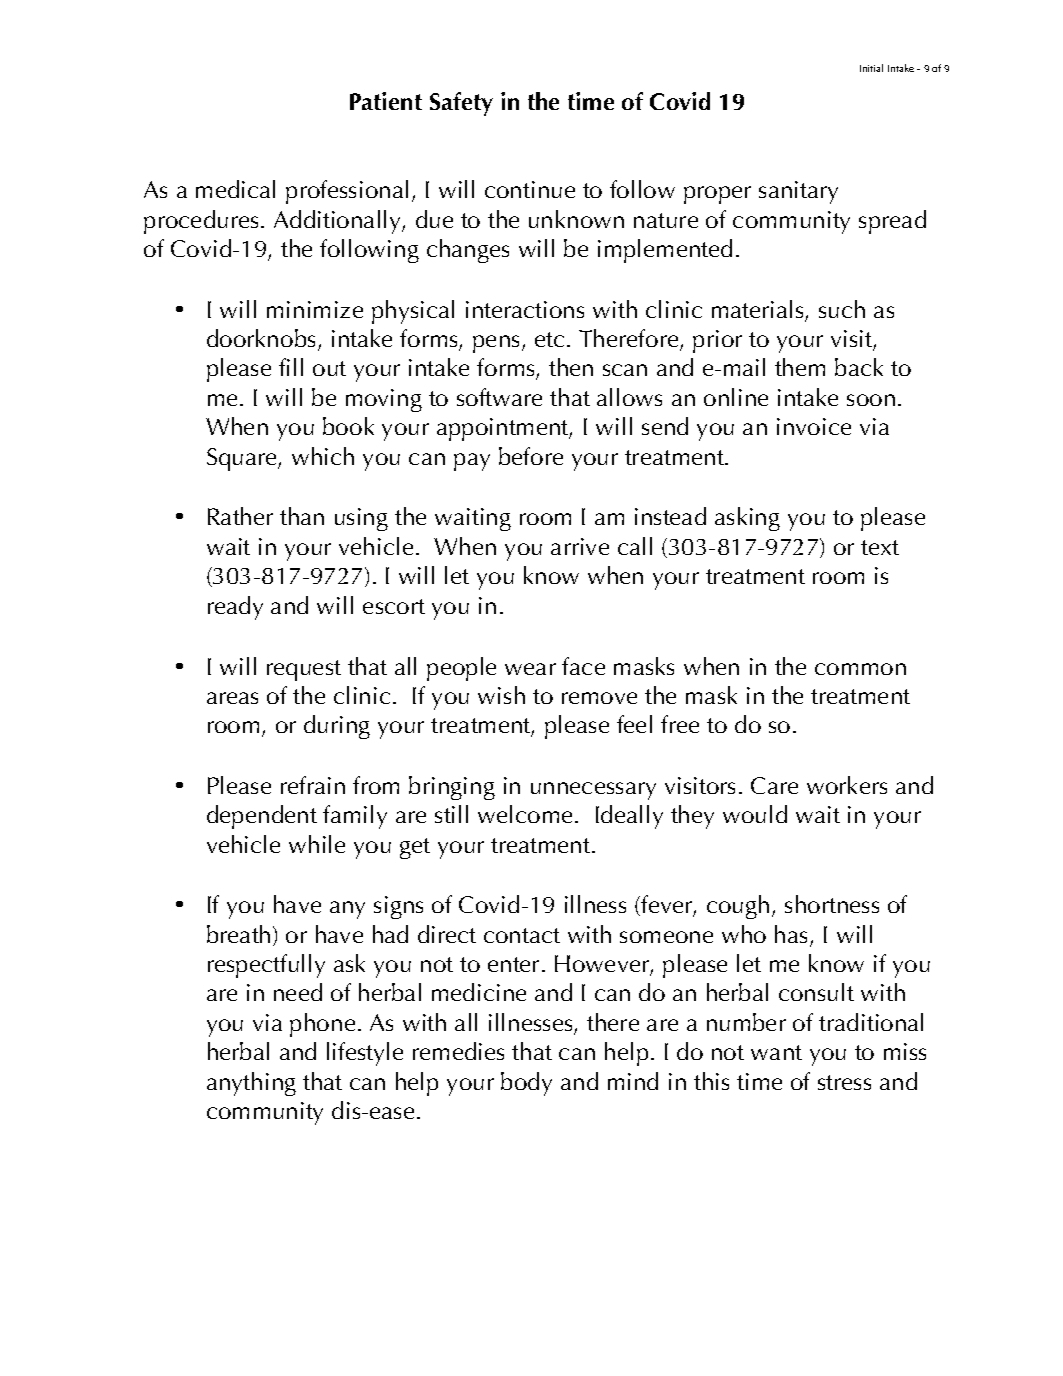  What do you see at coordinates (847, 785) in the screenshot?
I see `workers` at bounding box center [847, 785].
